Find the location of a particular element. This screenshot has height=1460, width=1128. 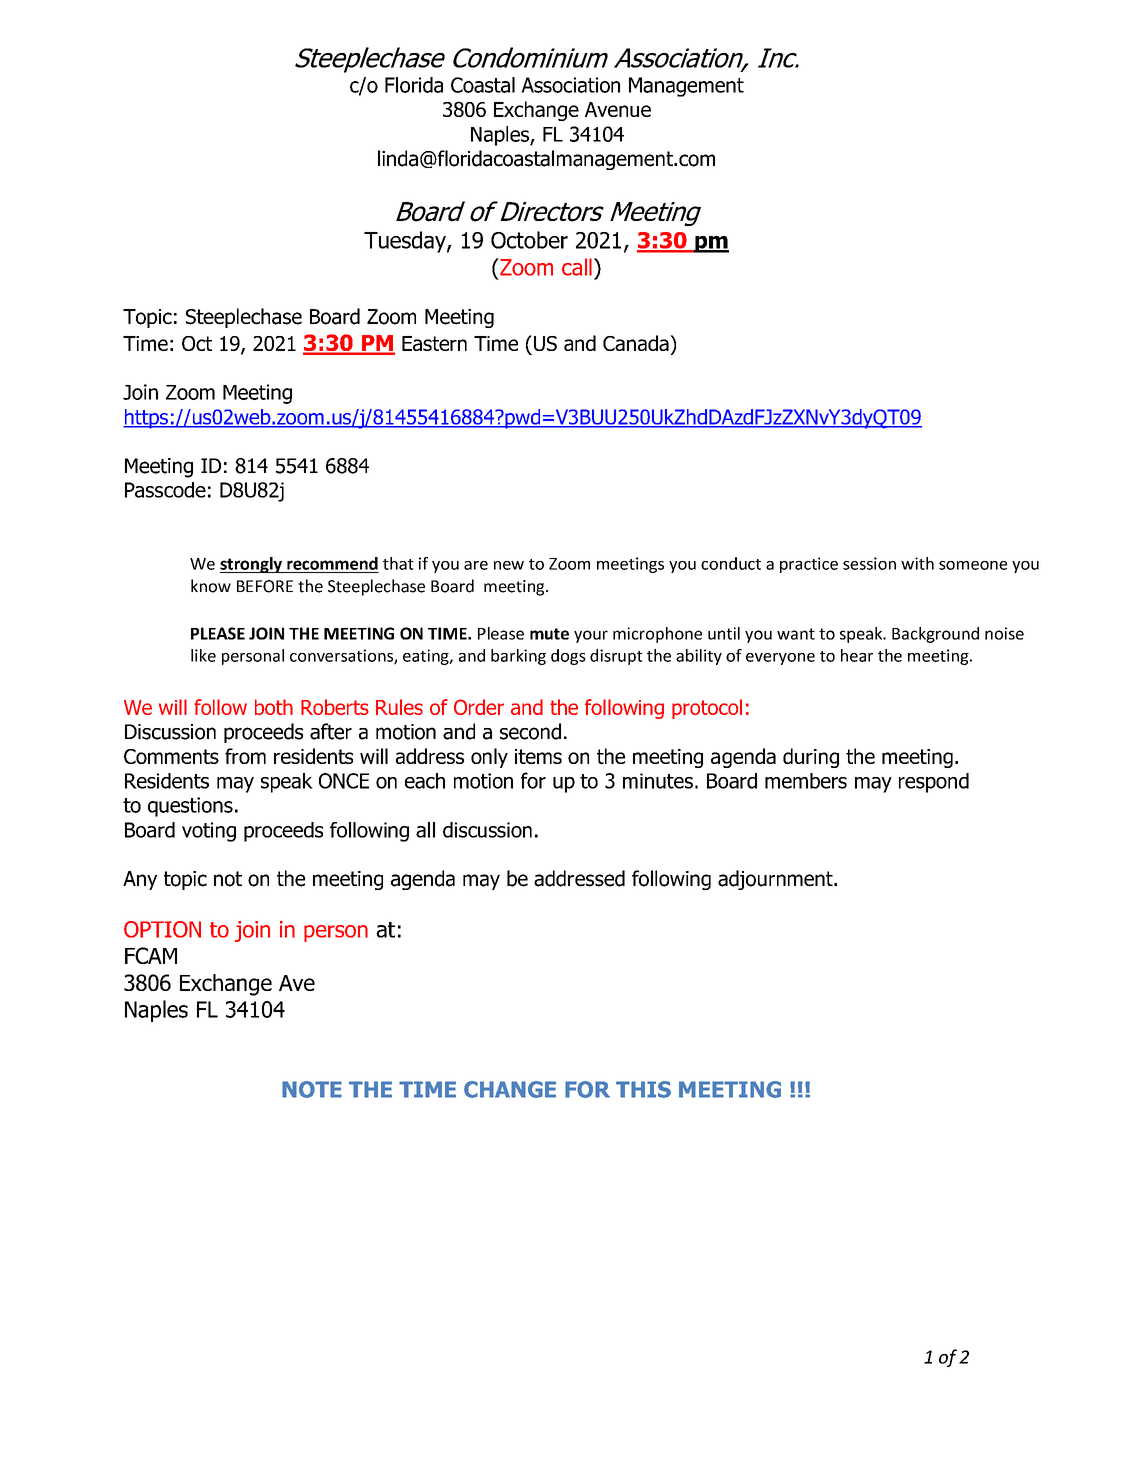

Canada is located at coordinates (637, 343).
